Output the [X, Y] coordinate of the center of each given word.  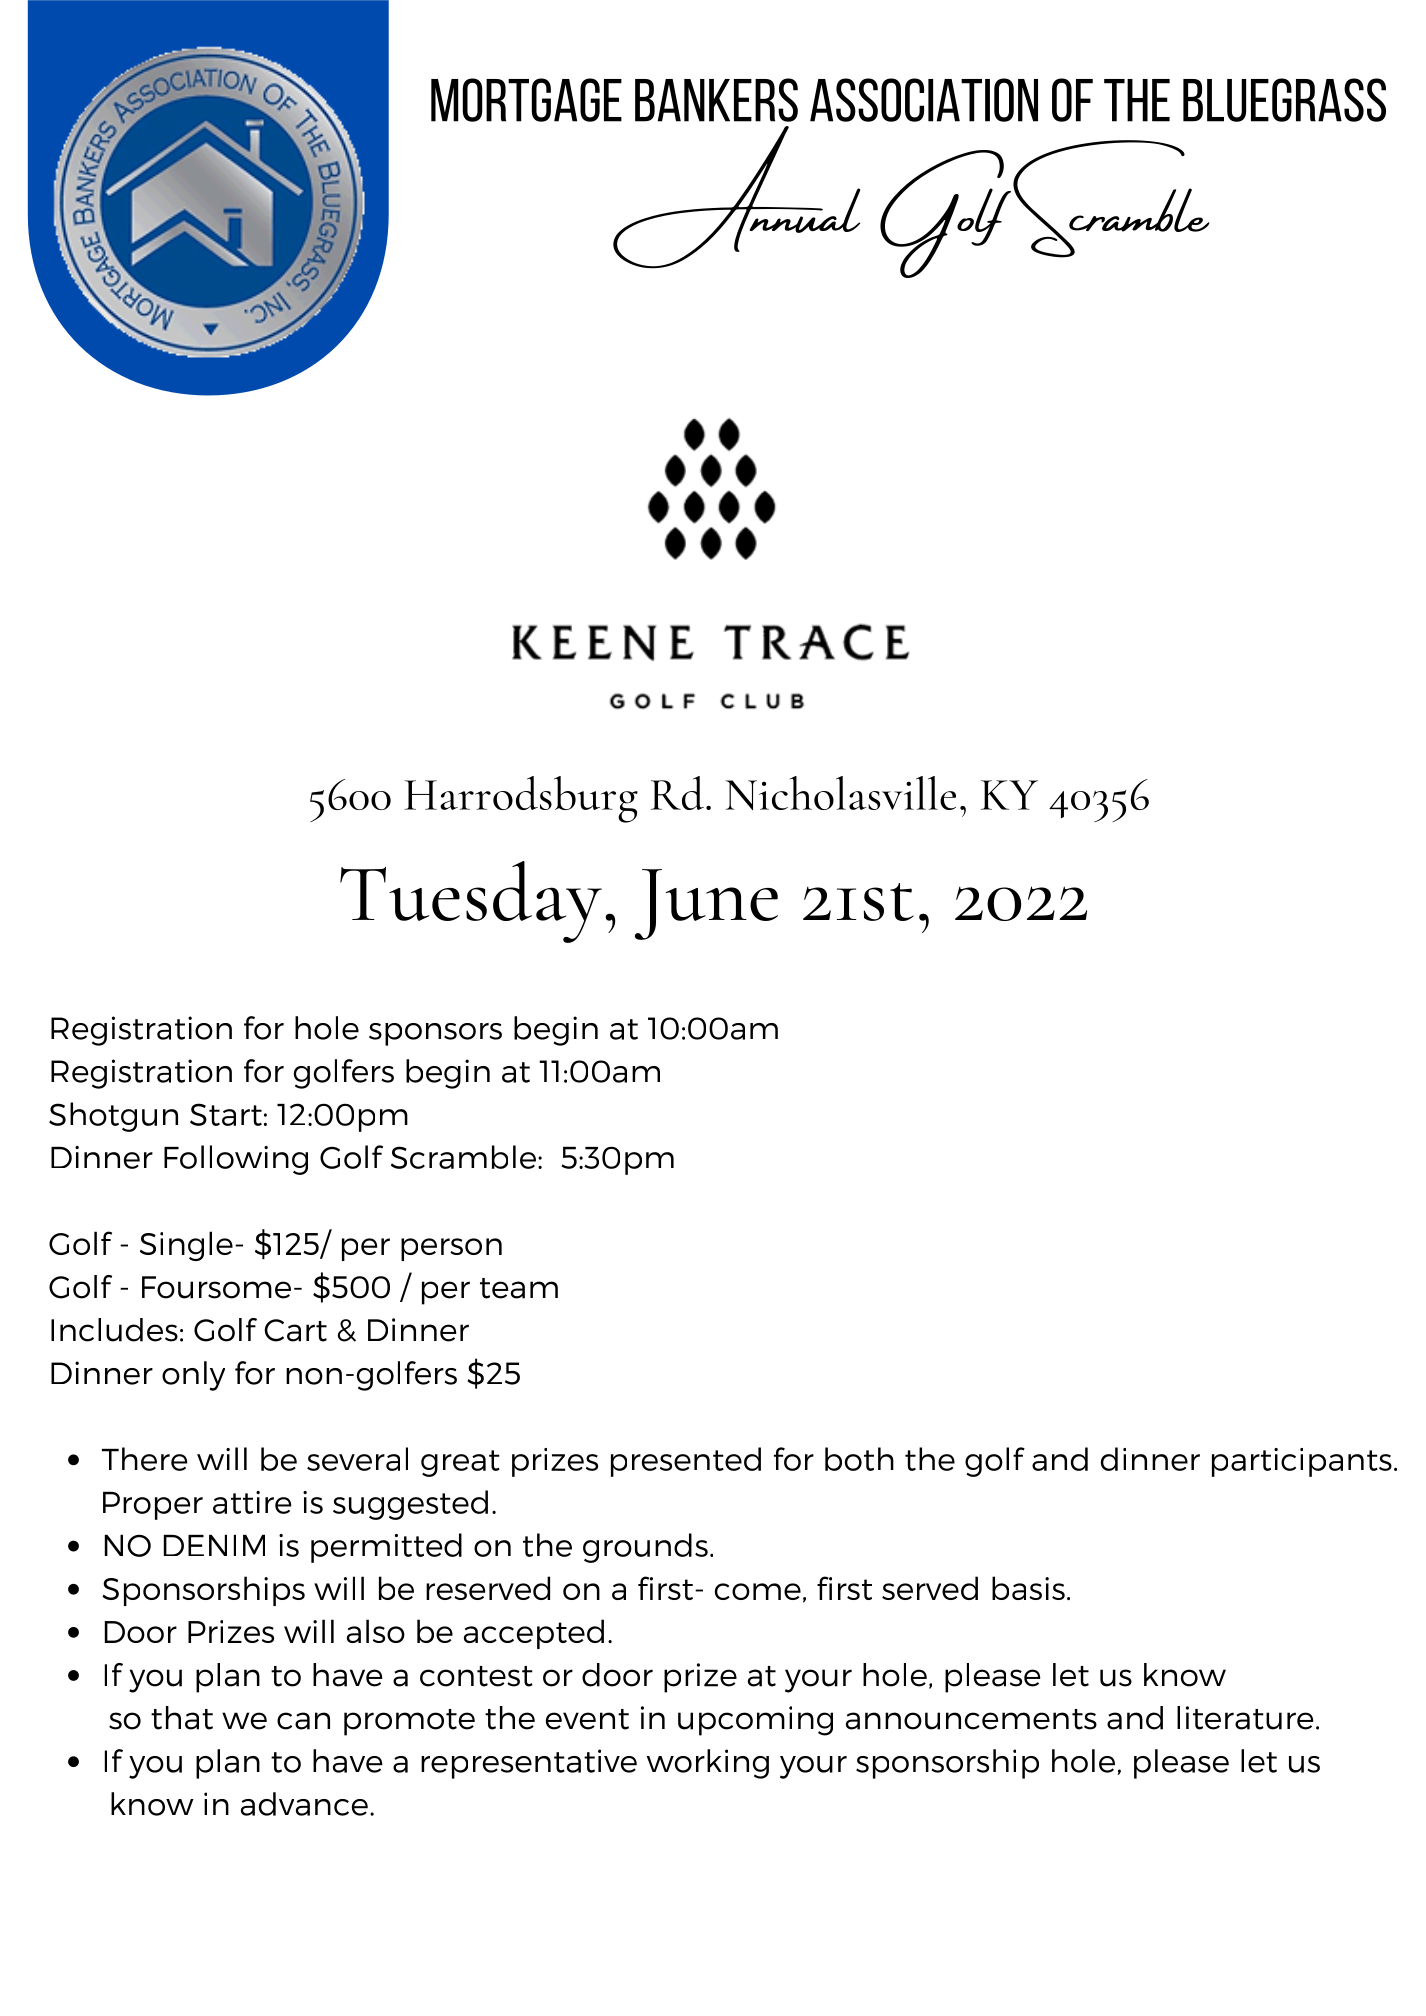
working [708, 1764]
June [706, 904]
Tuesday [471, 902]
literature [1245, 1718]
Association [924, 100]
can [303, 1721]
